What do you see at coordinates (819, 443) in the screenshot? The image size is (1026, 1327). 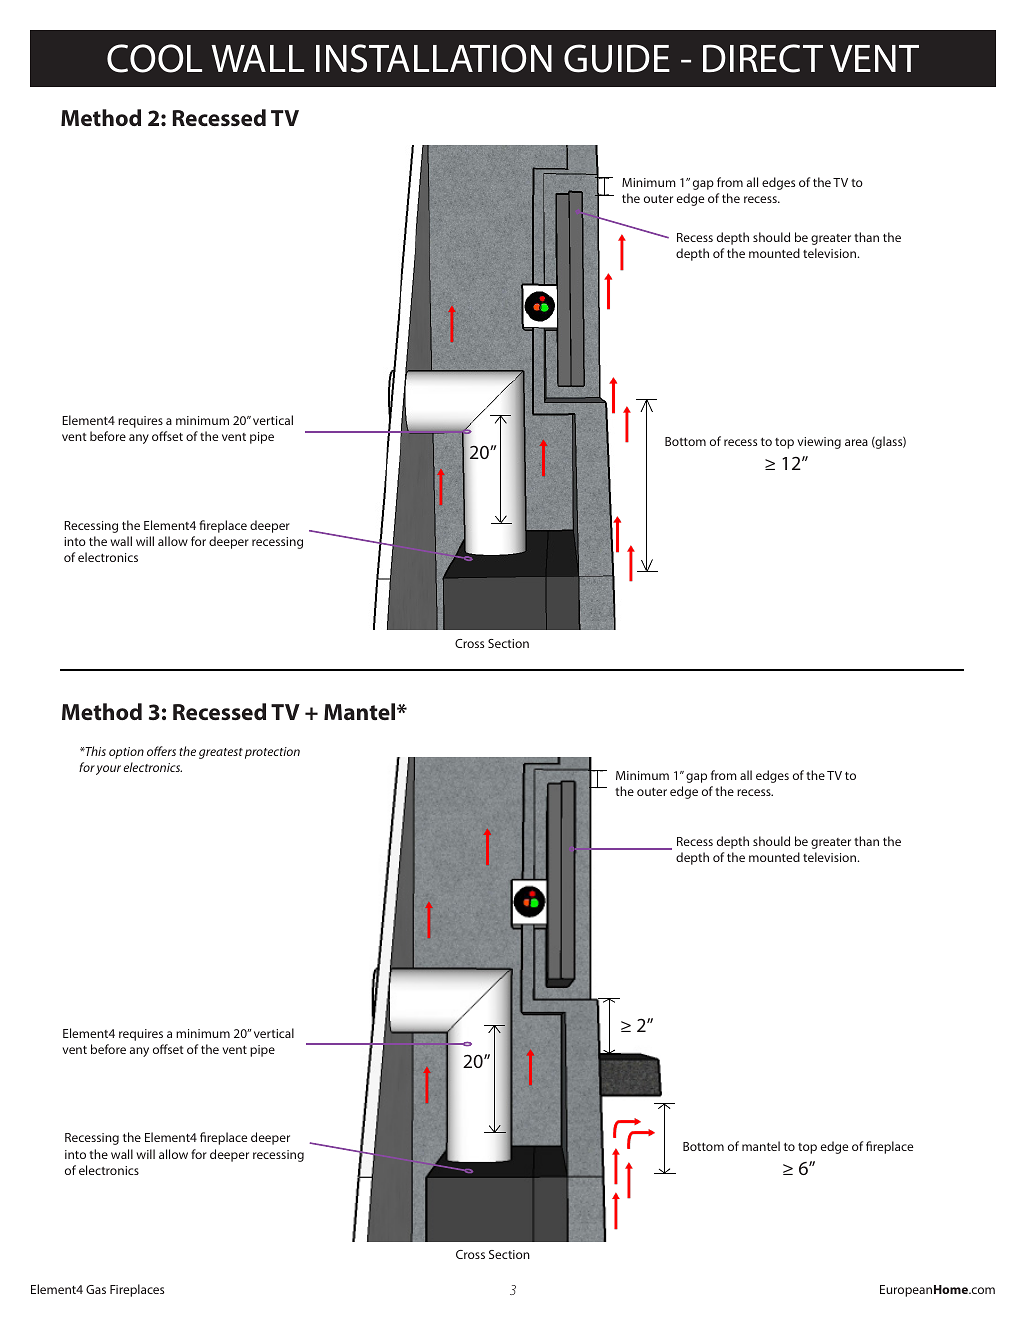 I see `viewing` at bounding box center [819, 443].
